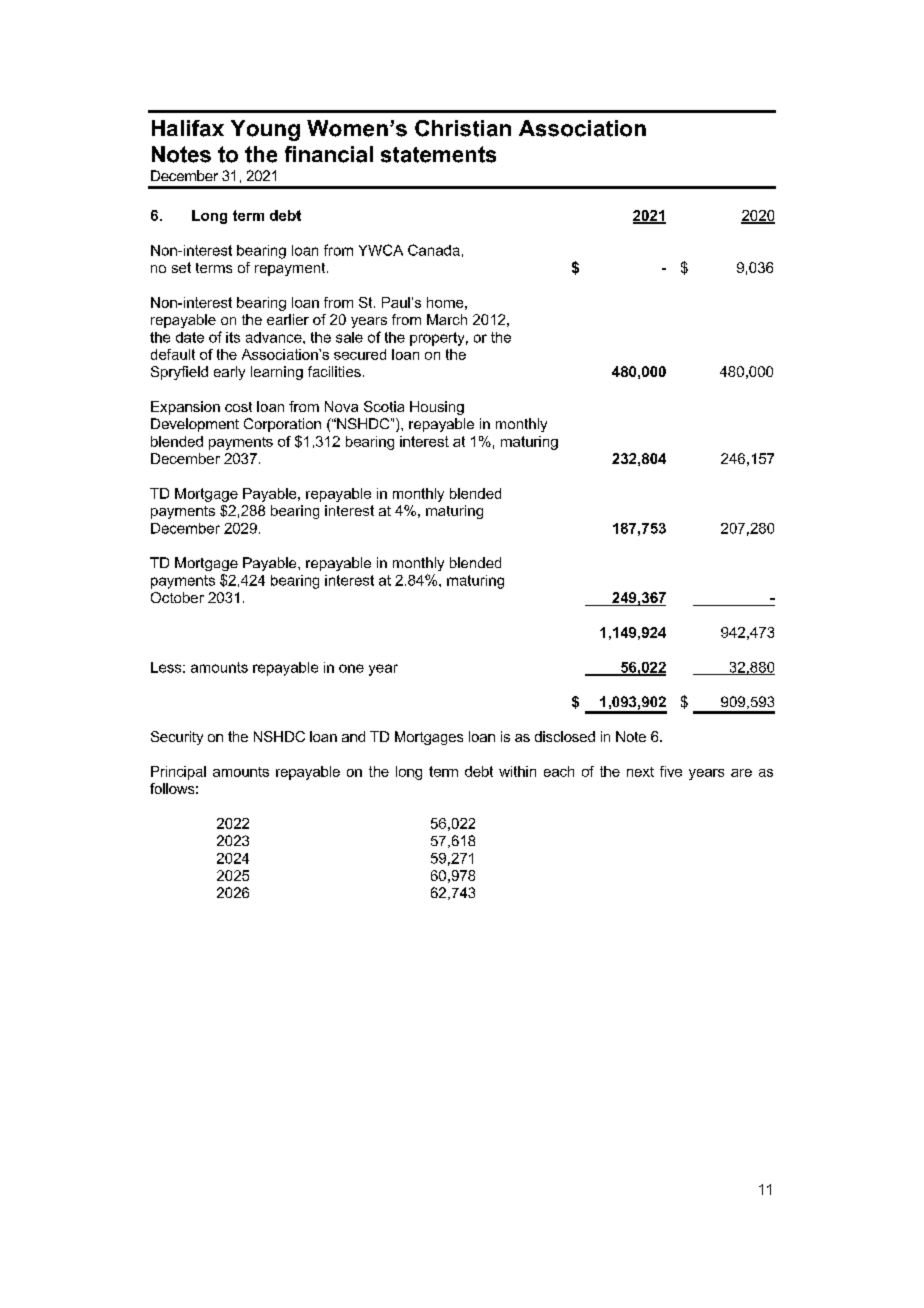  What do you see at coordinates (517, 771) in the image?
I see `within` at bounding box center [517, 771].
